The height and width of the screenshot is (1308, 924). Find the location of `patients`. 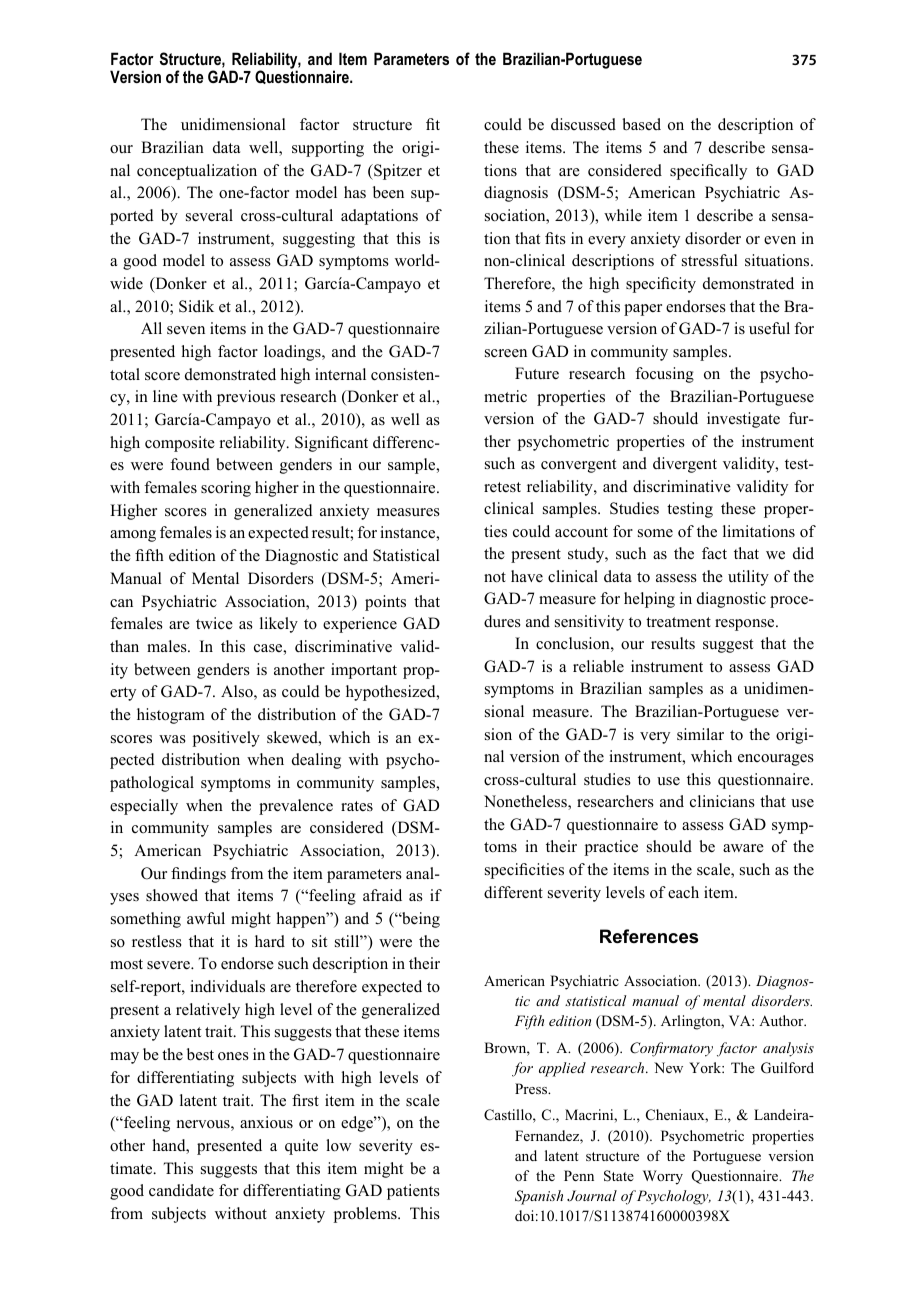

patients is located at coordinates (413, 1192).
